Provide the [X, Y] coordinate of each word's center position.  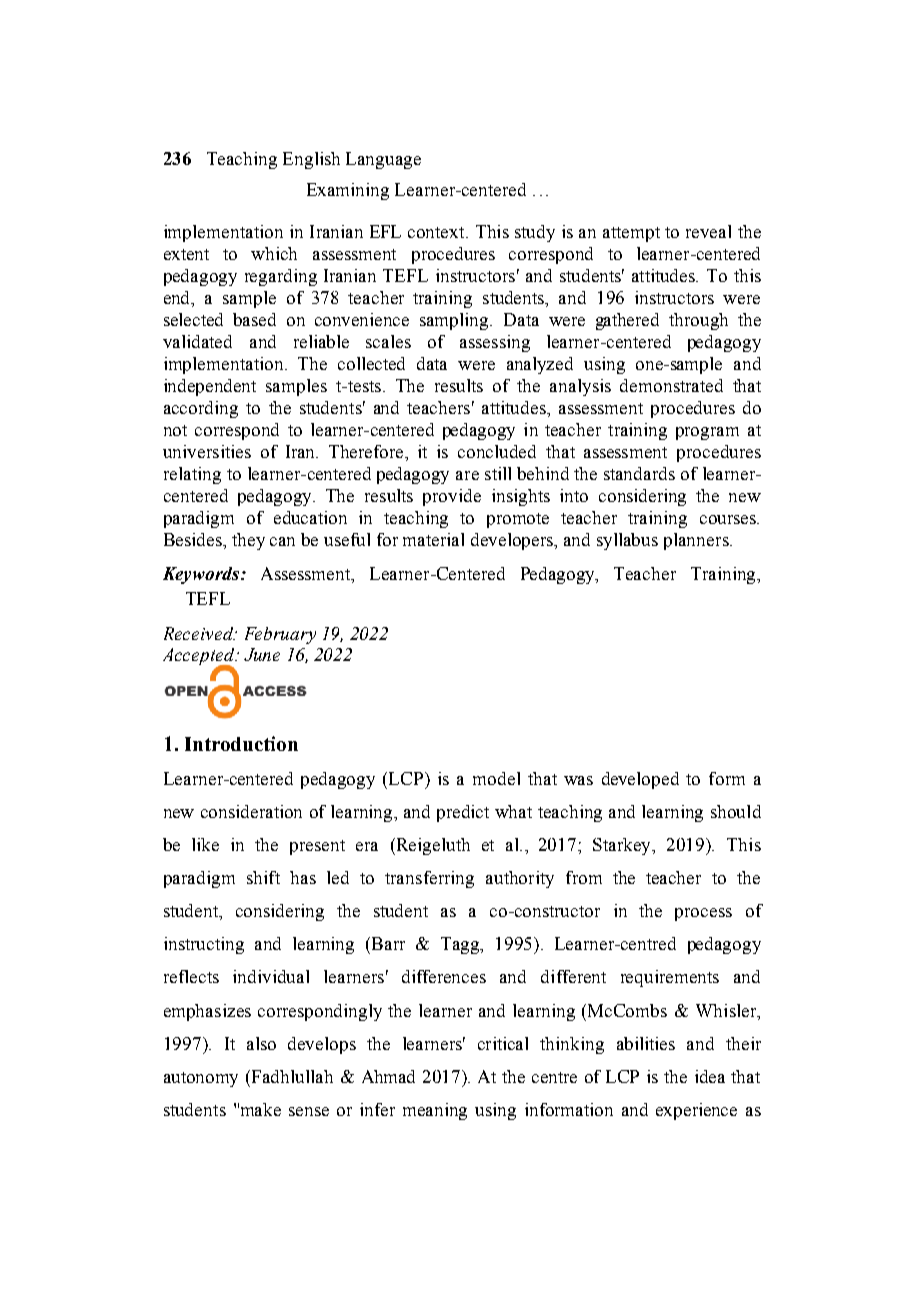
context [437, 232]
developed [640, 780]
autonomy [201, 1079]
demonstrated [671, 385]
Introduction [241, 743]
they [248, 541]
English [311, 160]
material [433, 539]
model [496, 778]
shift [263, 877]
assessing [495, 343]
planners [697, 541]
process [703, 914]
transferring [429, 879]
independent [210, 387]
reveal [708, 231]
